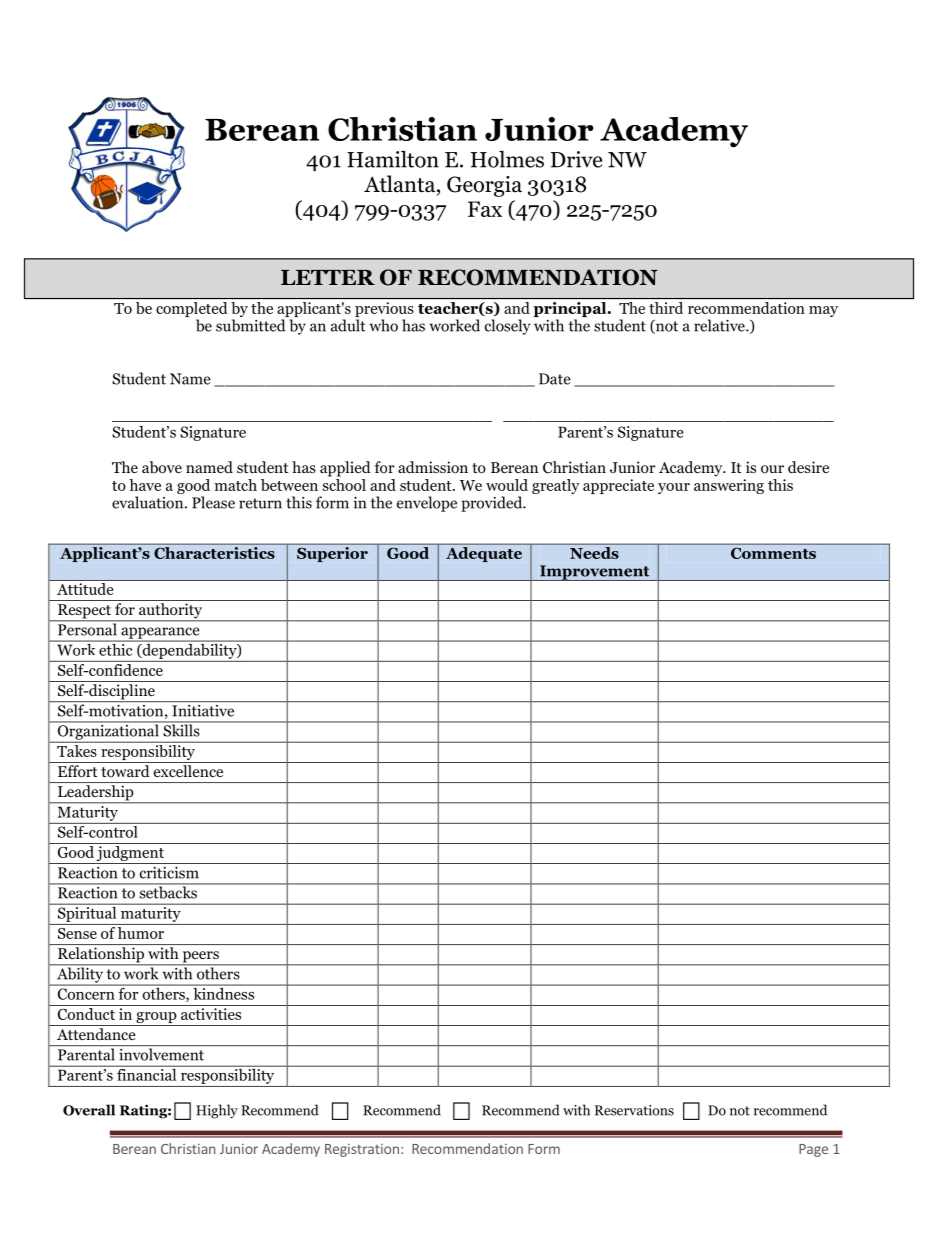 The height and width of the image is (1233, 952). I want to click on Highly, so click(217, 1111).
